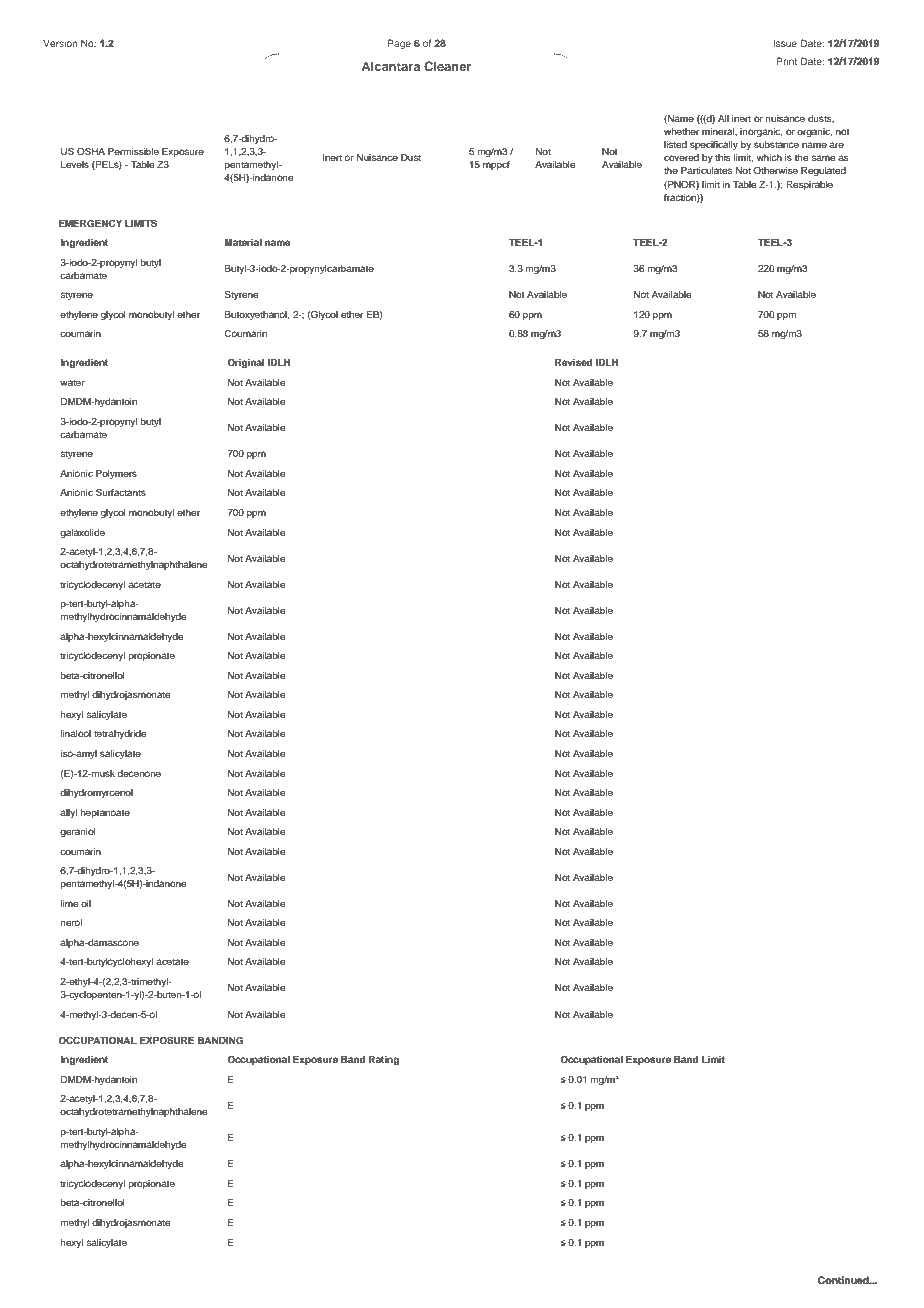 The width and height of the screenshot is (924, 1308). I want to click on lime, so click(69, 903).
